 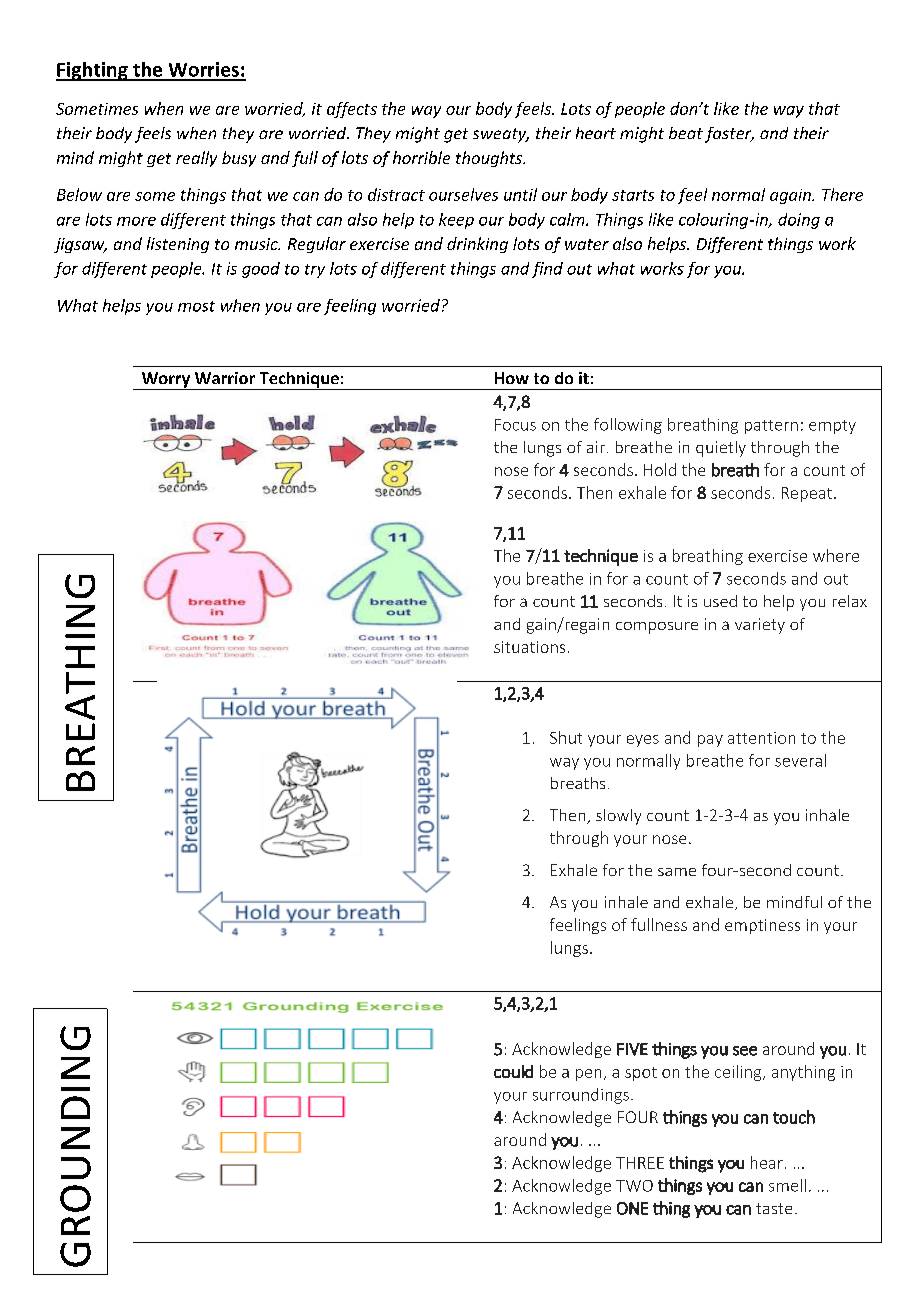 What do you see at coordinates (513, 1071) in the screenshot?
I see `could` at bounding box center [513, 1071].
